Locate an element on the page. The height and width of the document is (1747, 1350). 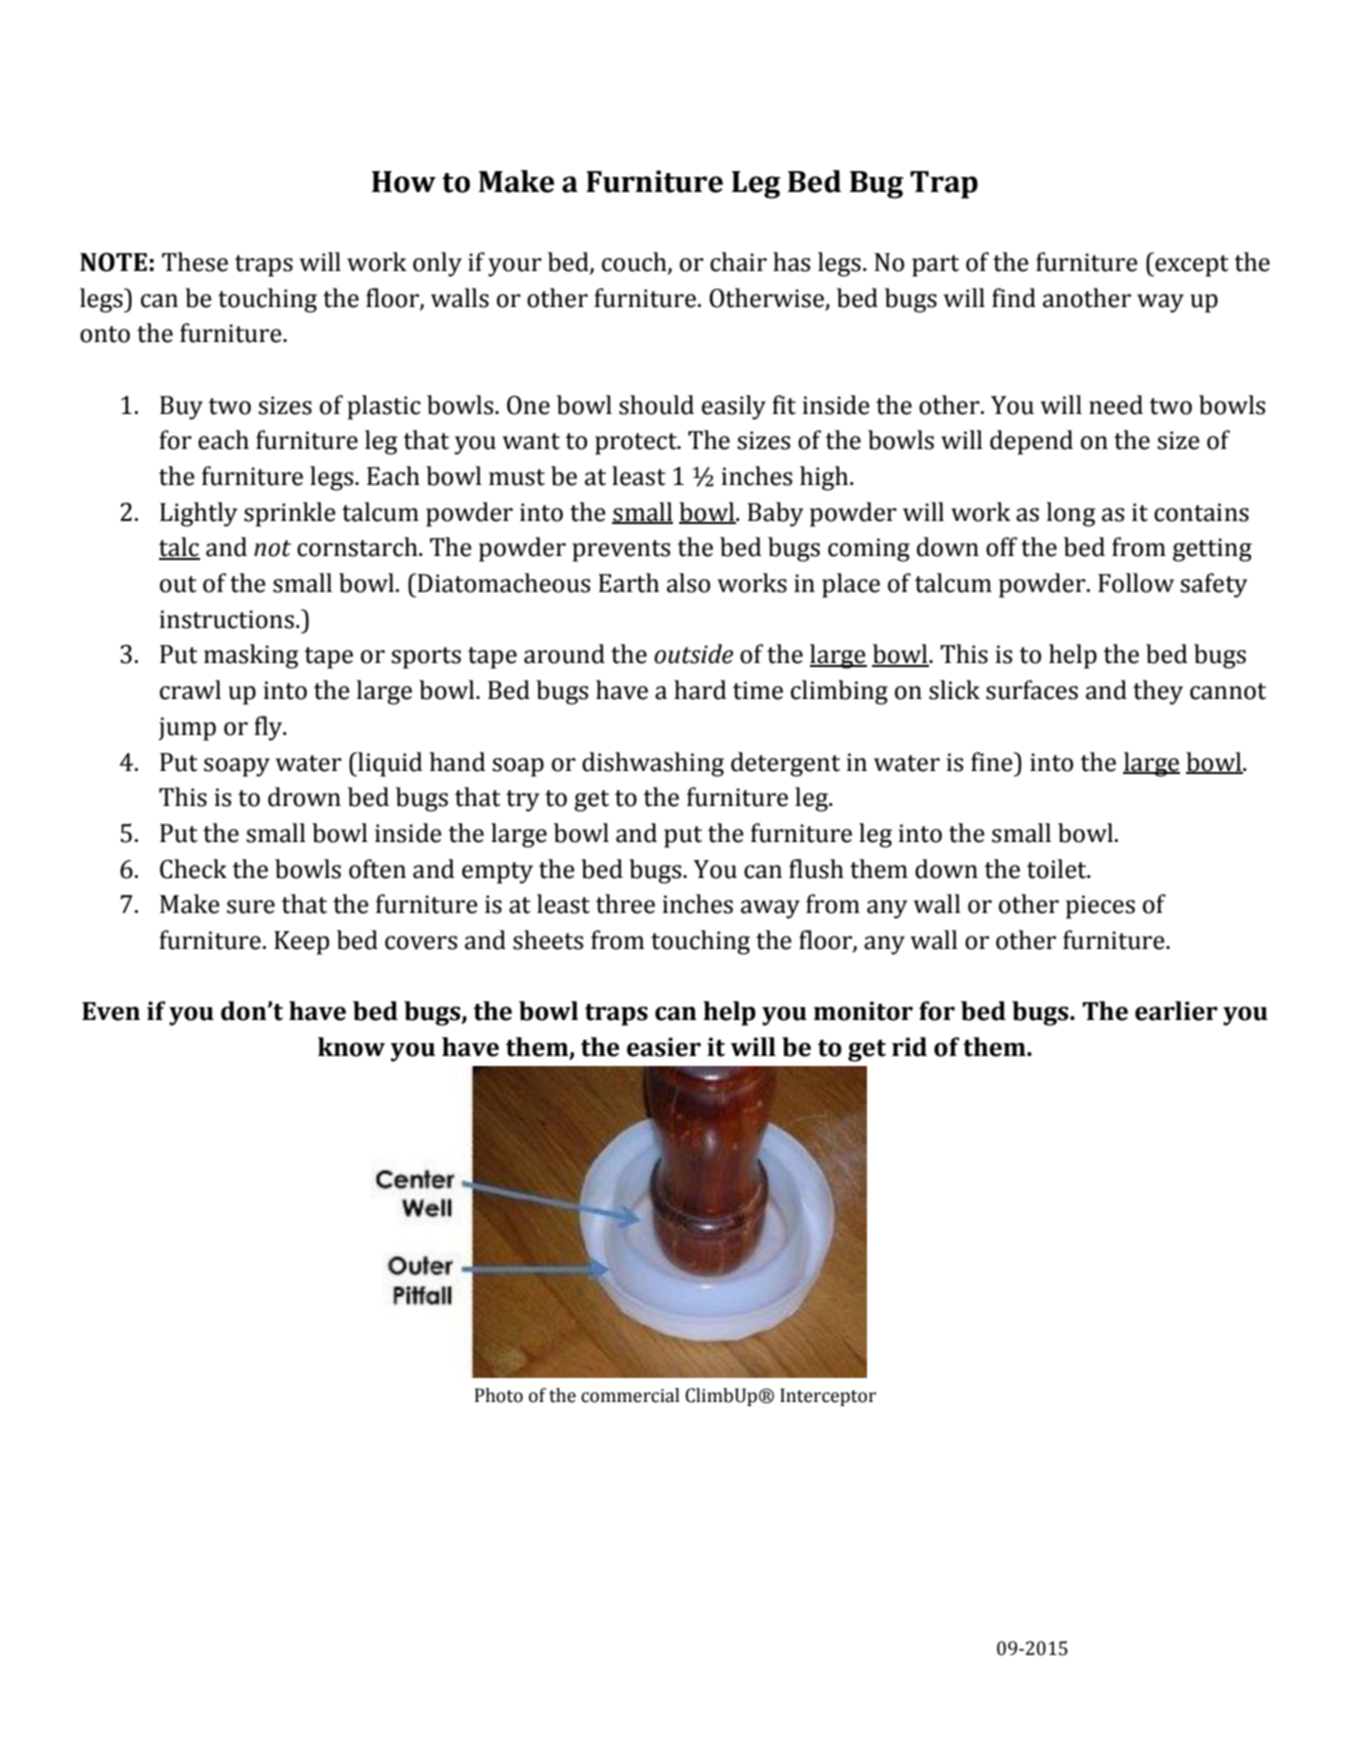
easier is located at coordinates (664, 1047).
